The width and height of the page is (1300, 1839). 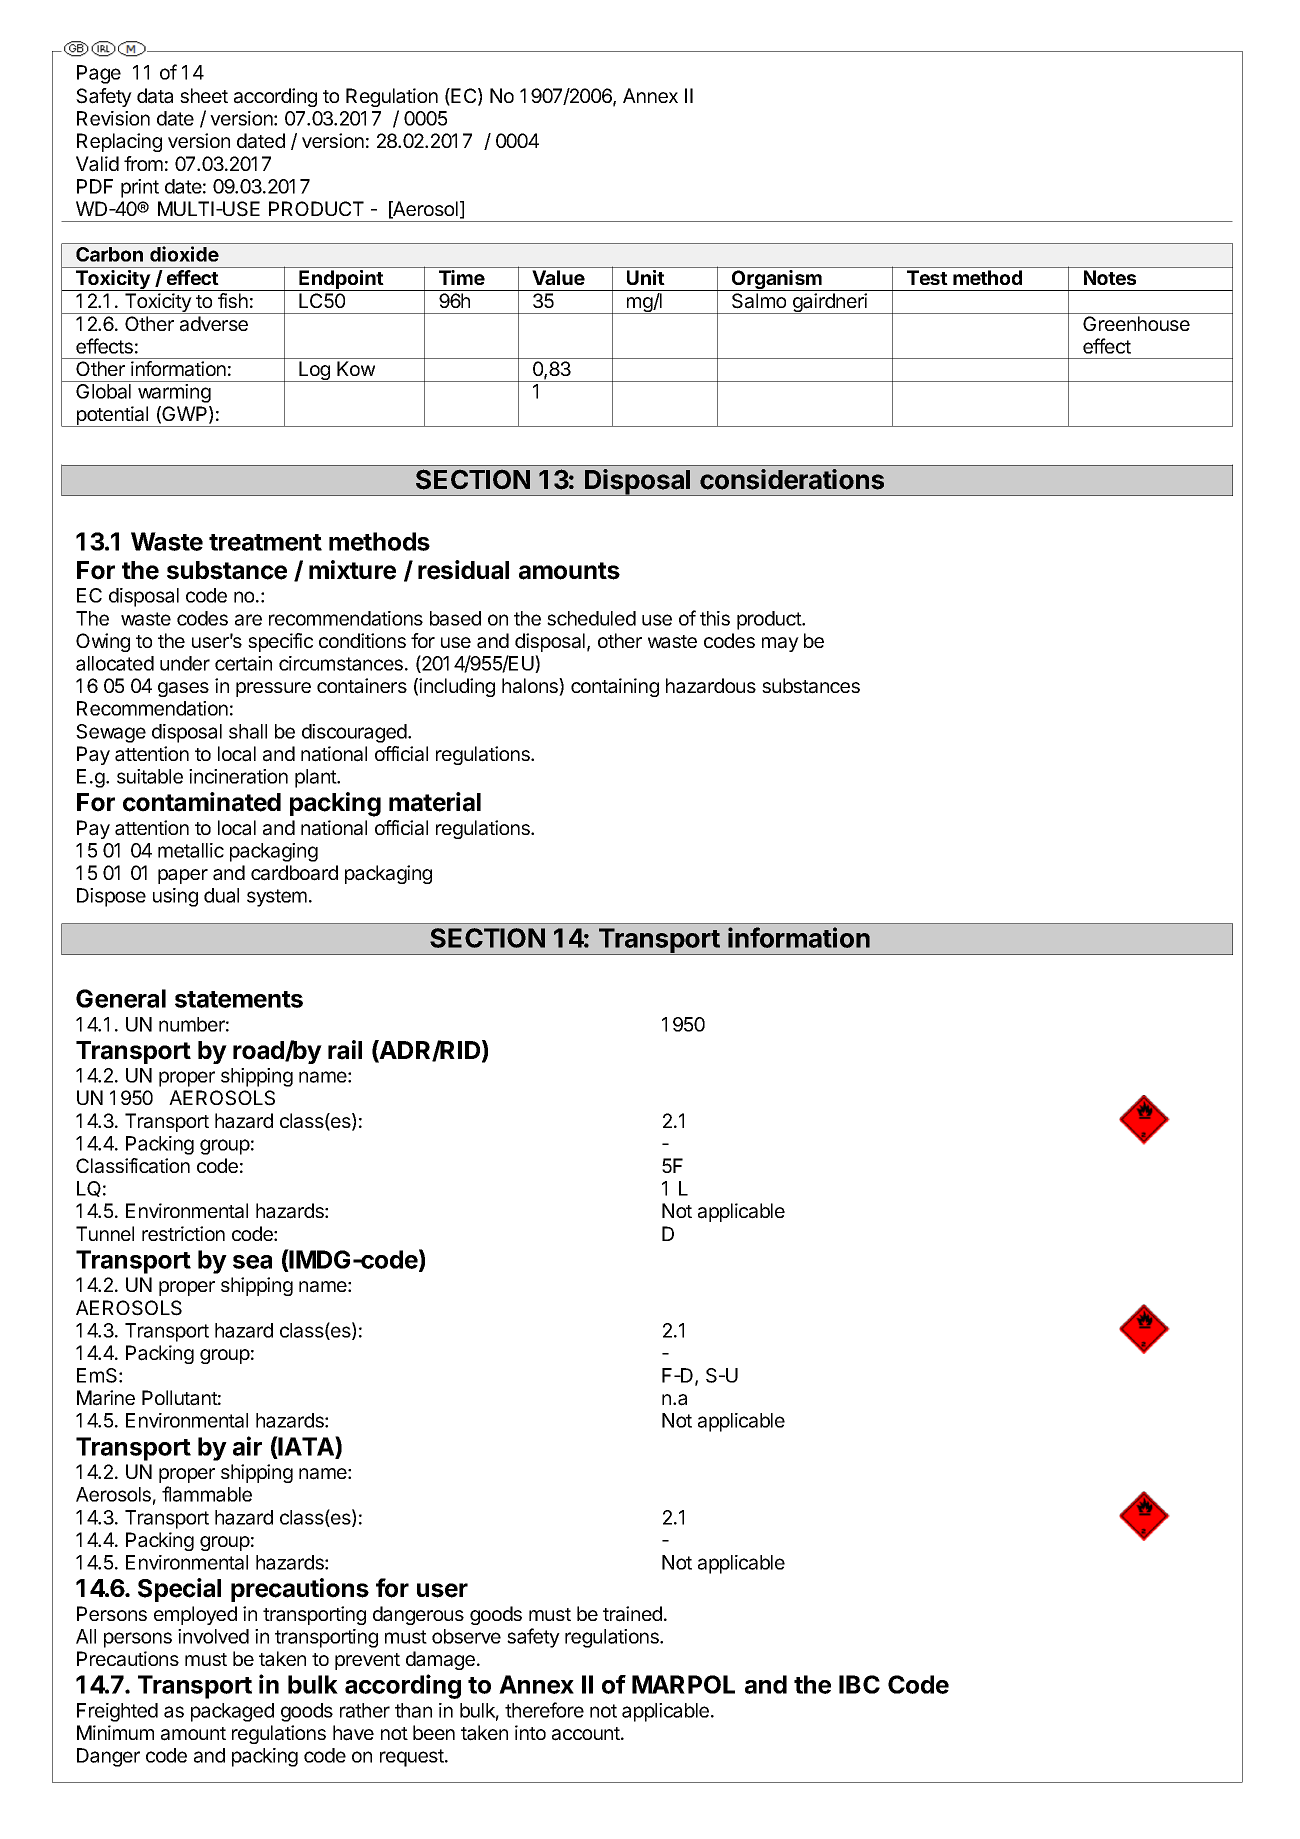 What do you see at coordinates (183, 1233) in the page?
I see `restriction` at bounding box center [183, 1233].
